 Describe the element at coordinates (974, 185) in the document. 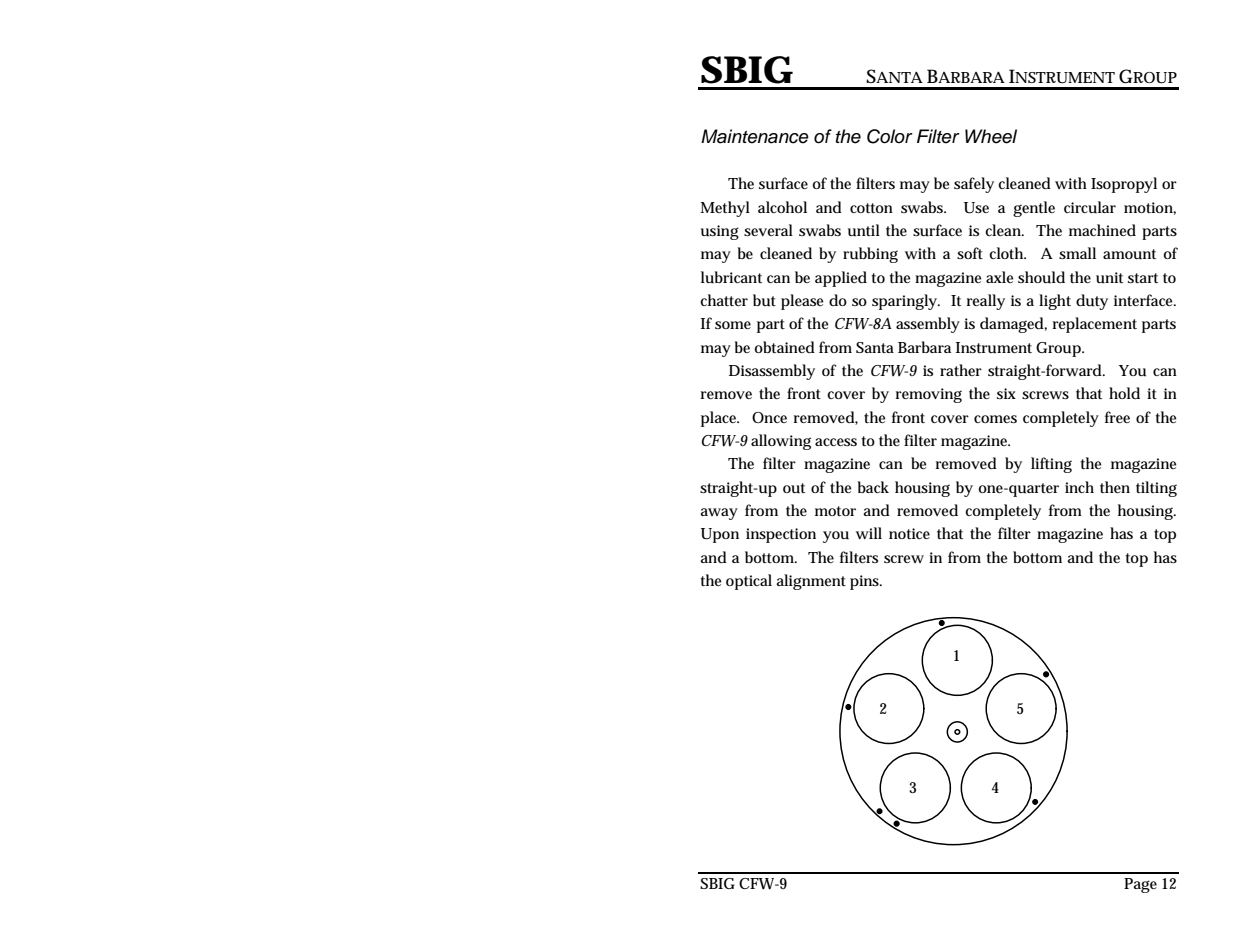

I see `safely` at that location.
